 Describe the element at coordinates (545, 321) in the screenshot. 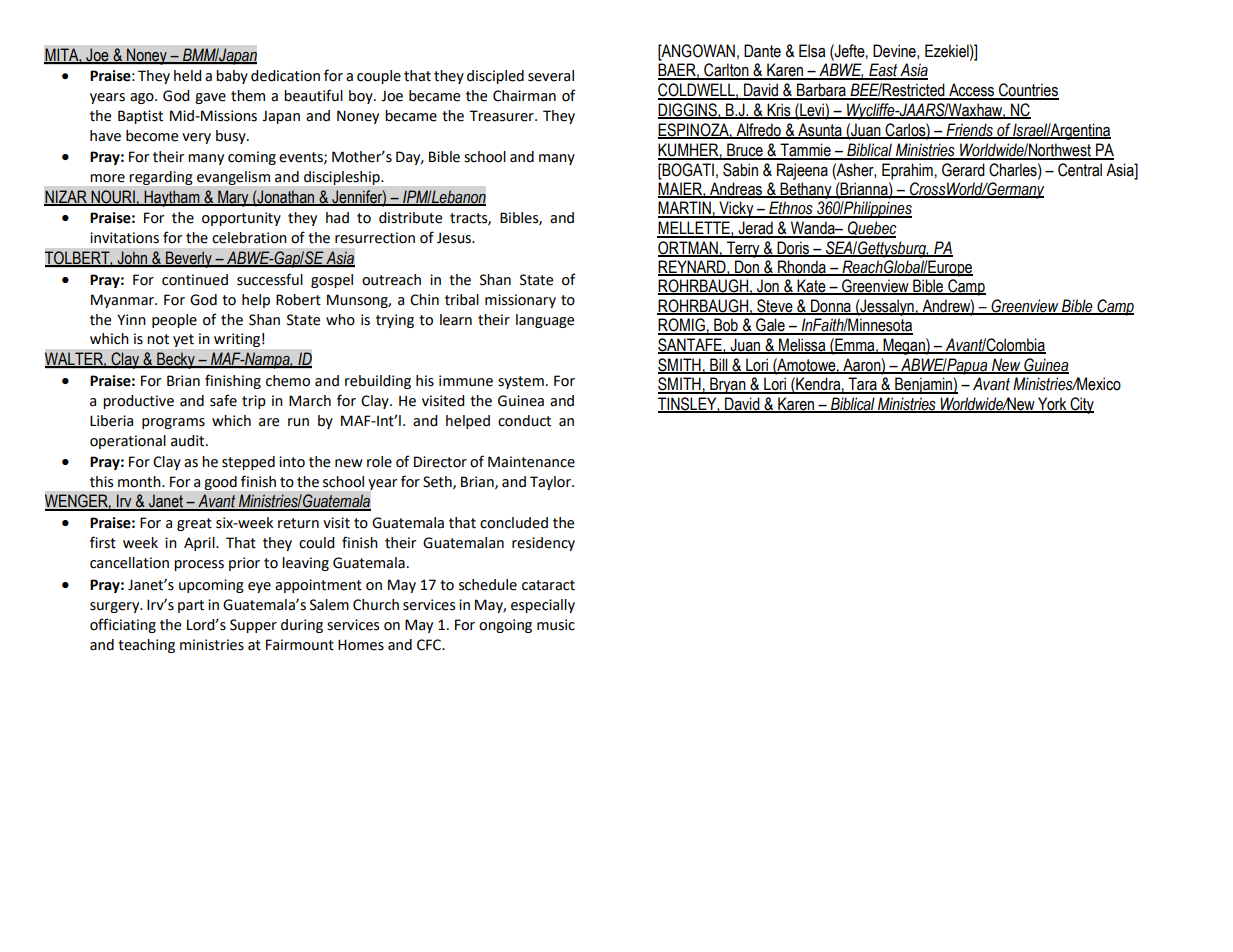

I see `language` at that location.
